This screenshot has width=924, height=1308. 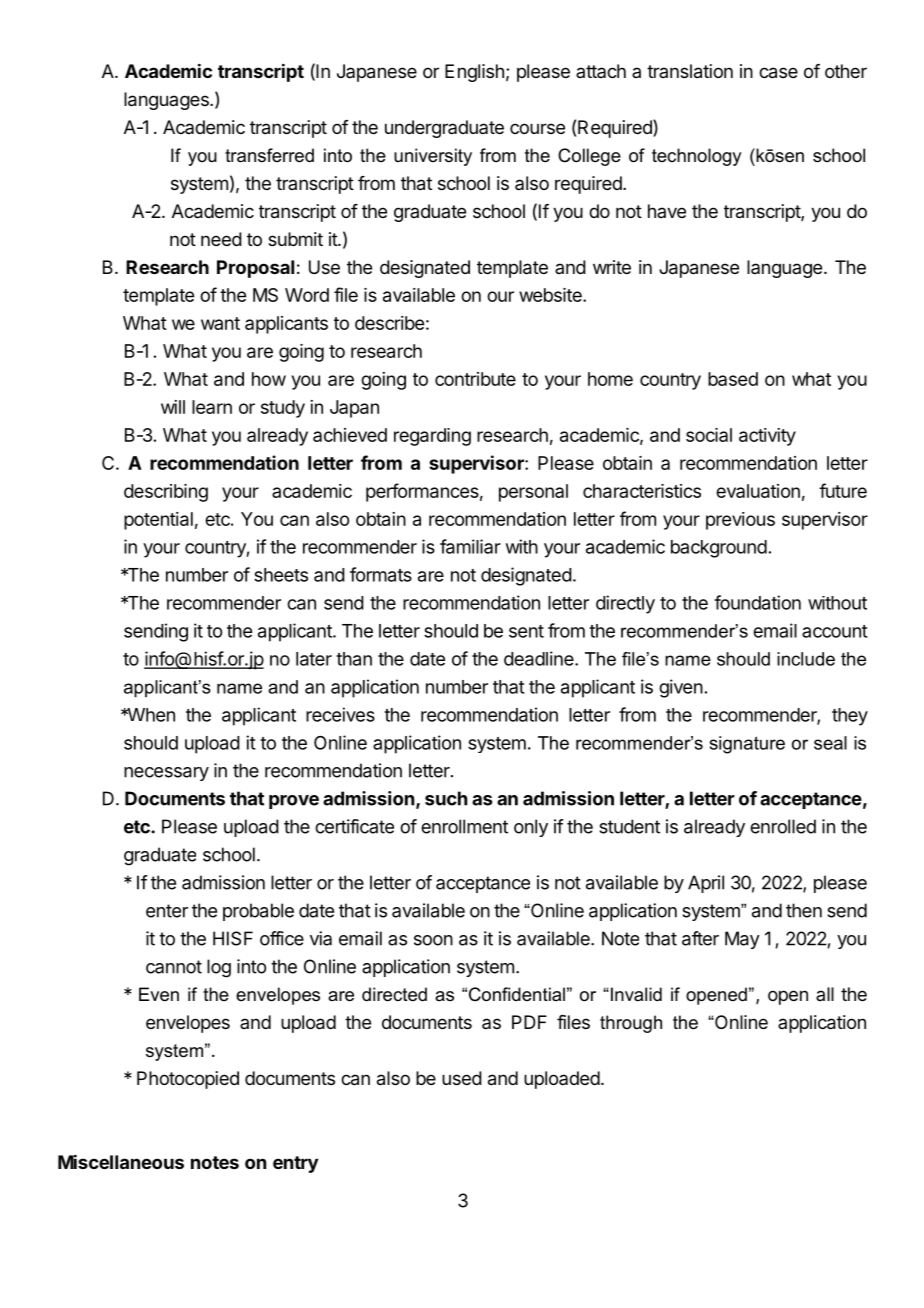 I want to click on learn, so click(x=212, y=407).
